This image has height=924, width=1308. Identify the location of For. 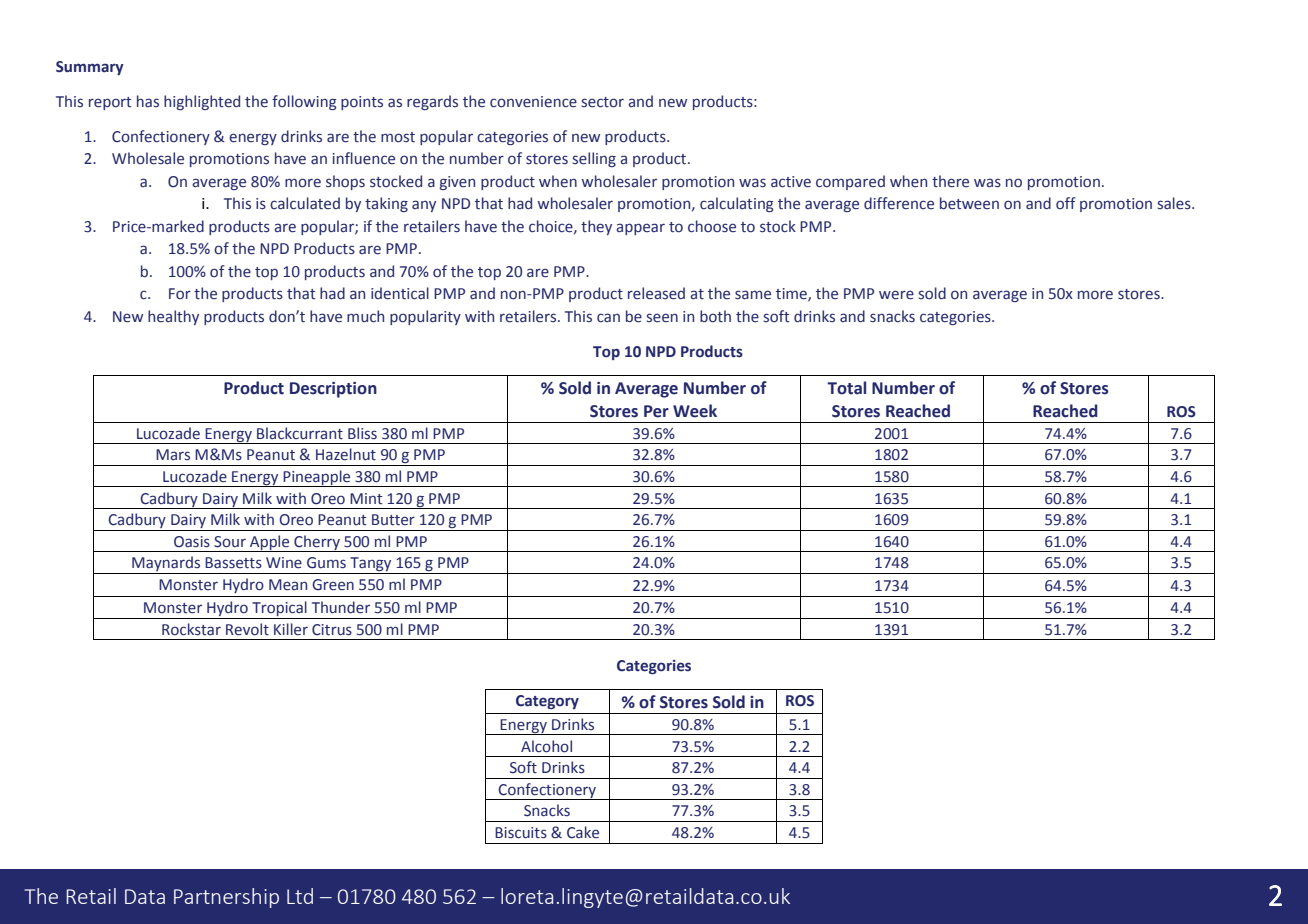
(180, 294).
